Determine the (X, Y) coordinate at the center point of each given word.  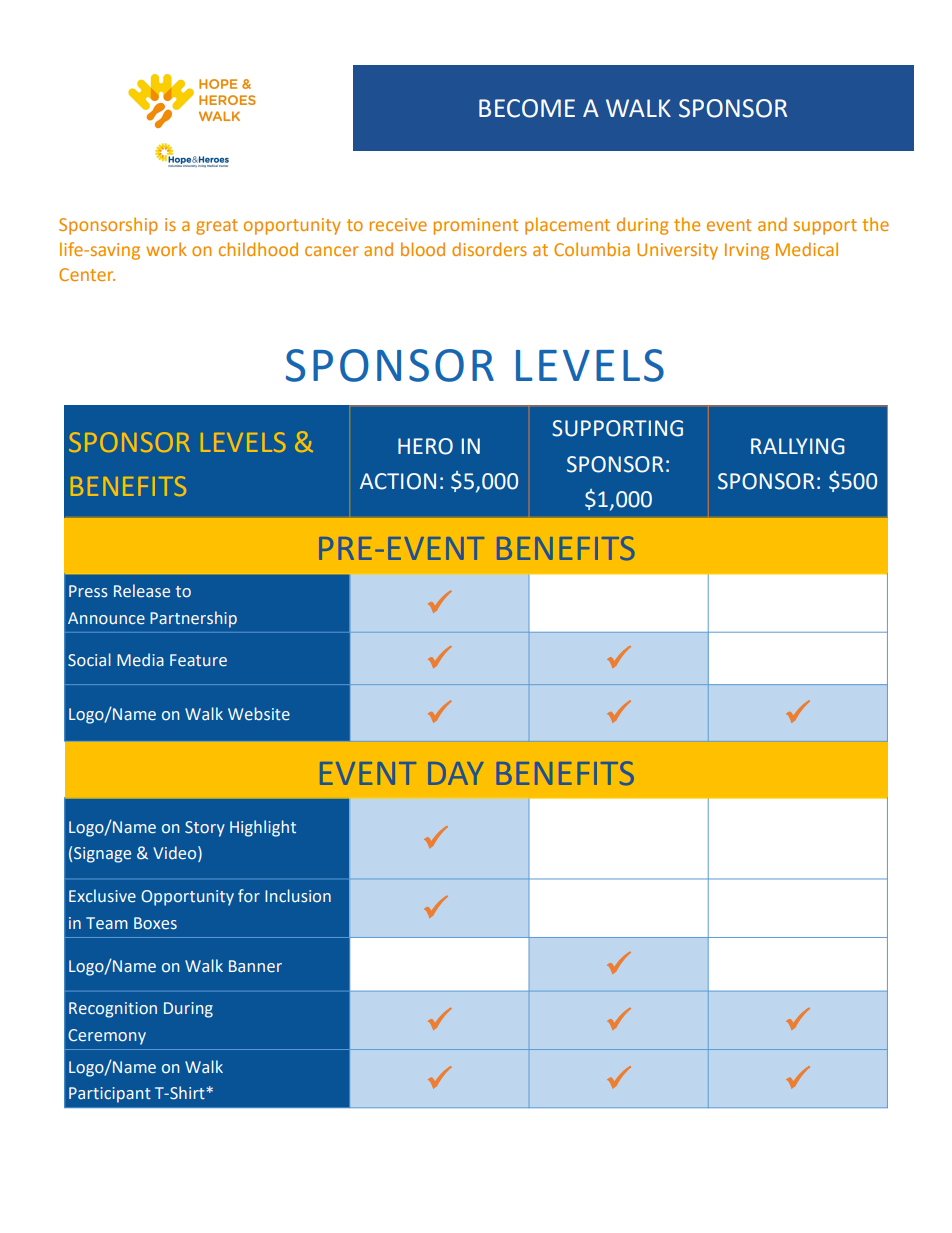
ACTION (398, 481)
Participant (110, 1095)
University (677, 251)
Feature (198, 660)
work (166, 249)
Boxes (155, 923)
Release (142, 591)
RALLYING (798, 446)
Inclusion (298, 896)
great (217, 227)
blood (423, 249)
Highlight (263, 828)
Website (259, 714)
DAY (456, 773)
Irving (747, 251)
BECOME (527, 108)
